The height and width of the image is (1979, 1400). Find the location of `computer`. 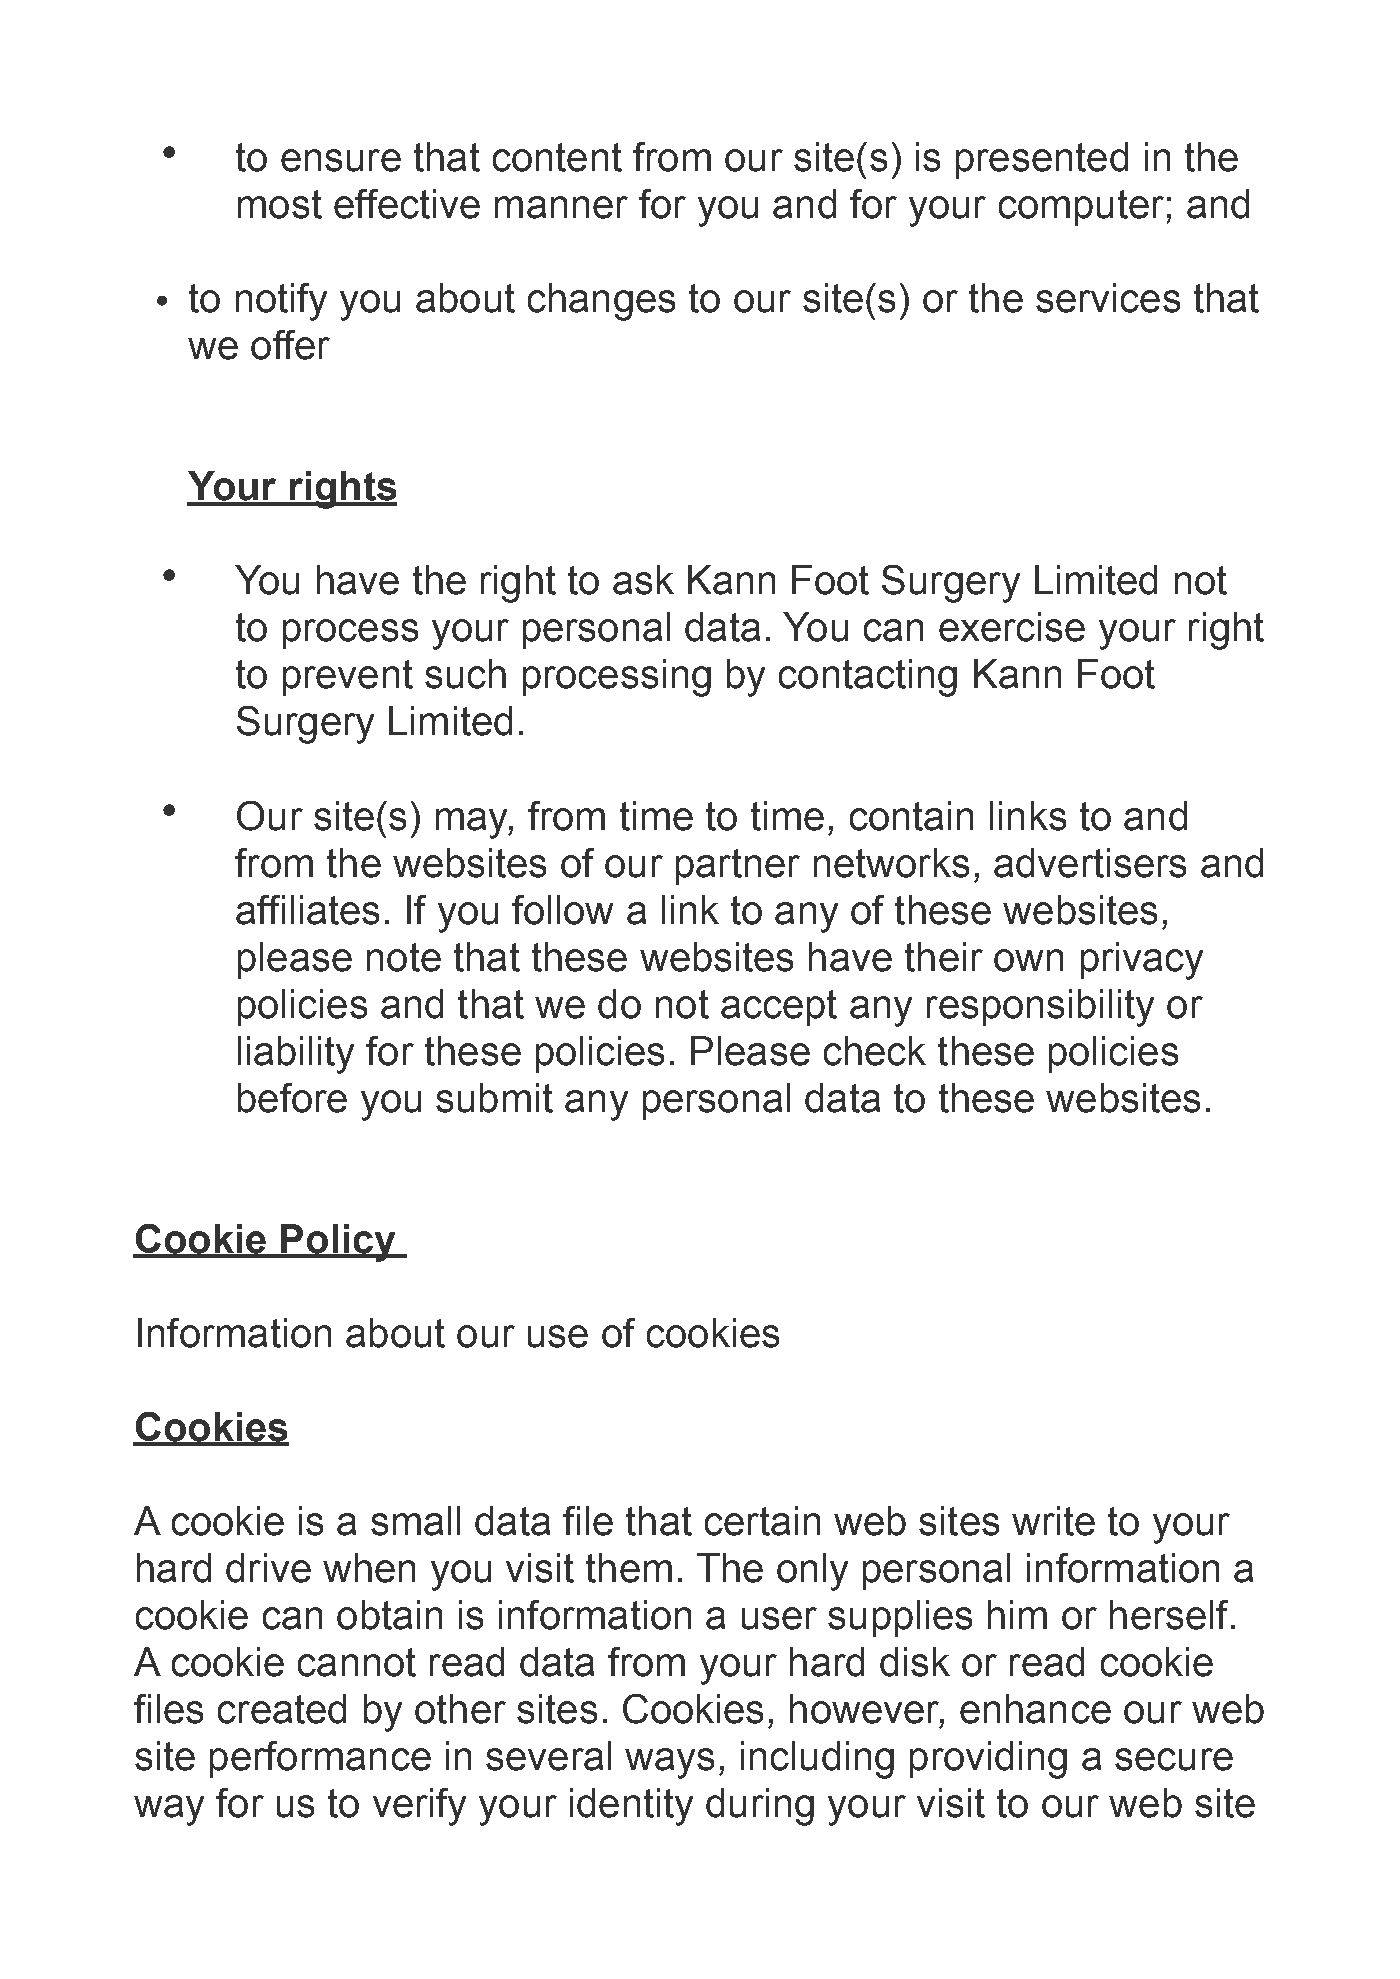

computer is located at coordinates (1081, 208).
